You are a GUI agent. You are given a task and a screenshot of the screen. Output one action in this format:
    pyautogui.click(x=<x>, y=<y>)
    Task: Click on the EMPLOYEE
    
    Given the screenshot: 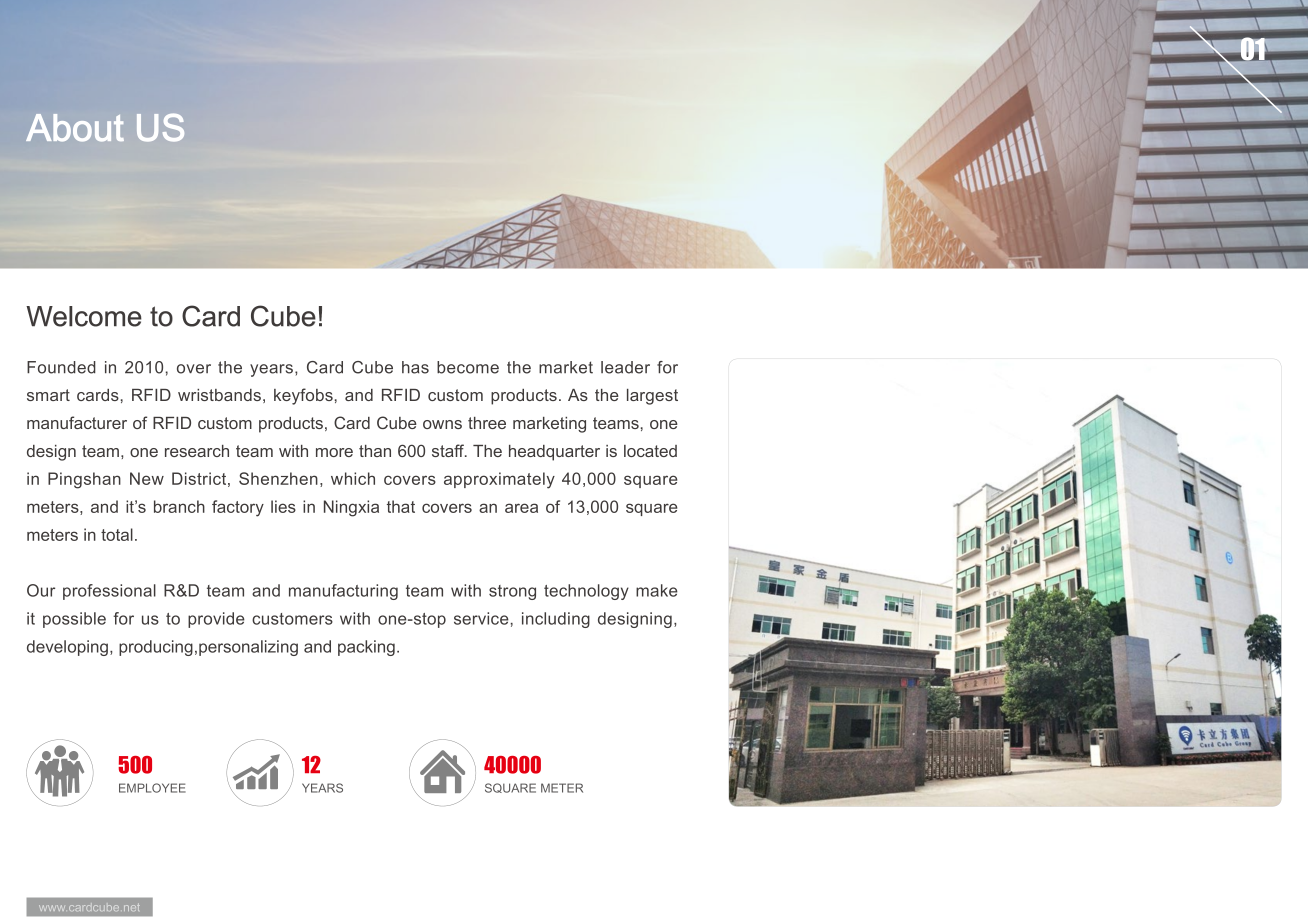 What is the action you would take?
    pyautogui.click(x=152, y=788)
